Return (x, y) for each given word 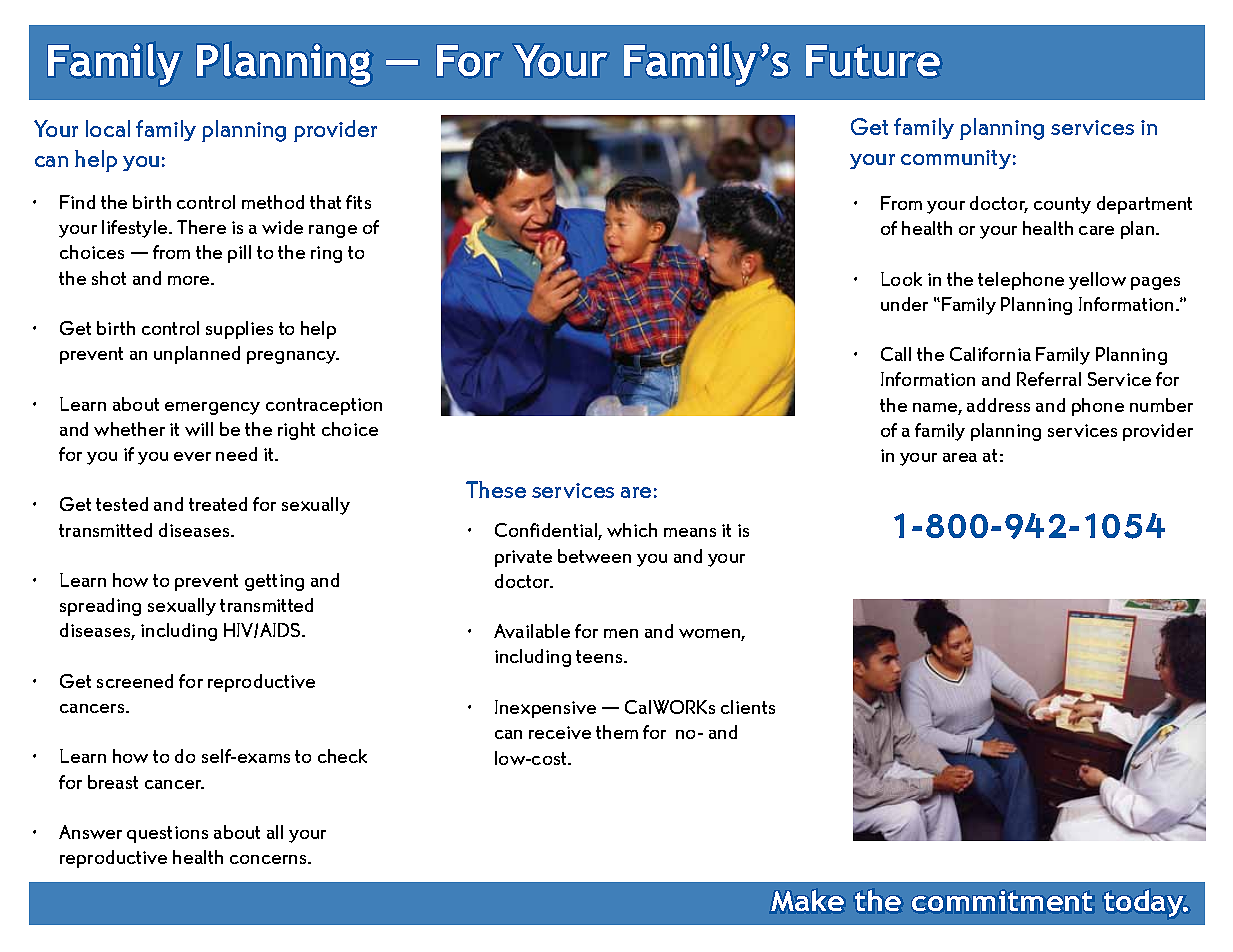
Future (873, 60)
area (960, 457)
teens (600, 656)
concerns (269, 859)
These (496, 489)
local (108, 128)
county (1062, 205)
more (190, 280)
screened (135, 681)
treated (218, 504)
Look (901, 279)
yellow (1097, 281)
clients (748, 707)
